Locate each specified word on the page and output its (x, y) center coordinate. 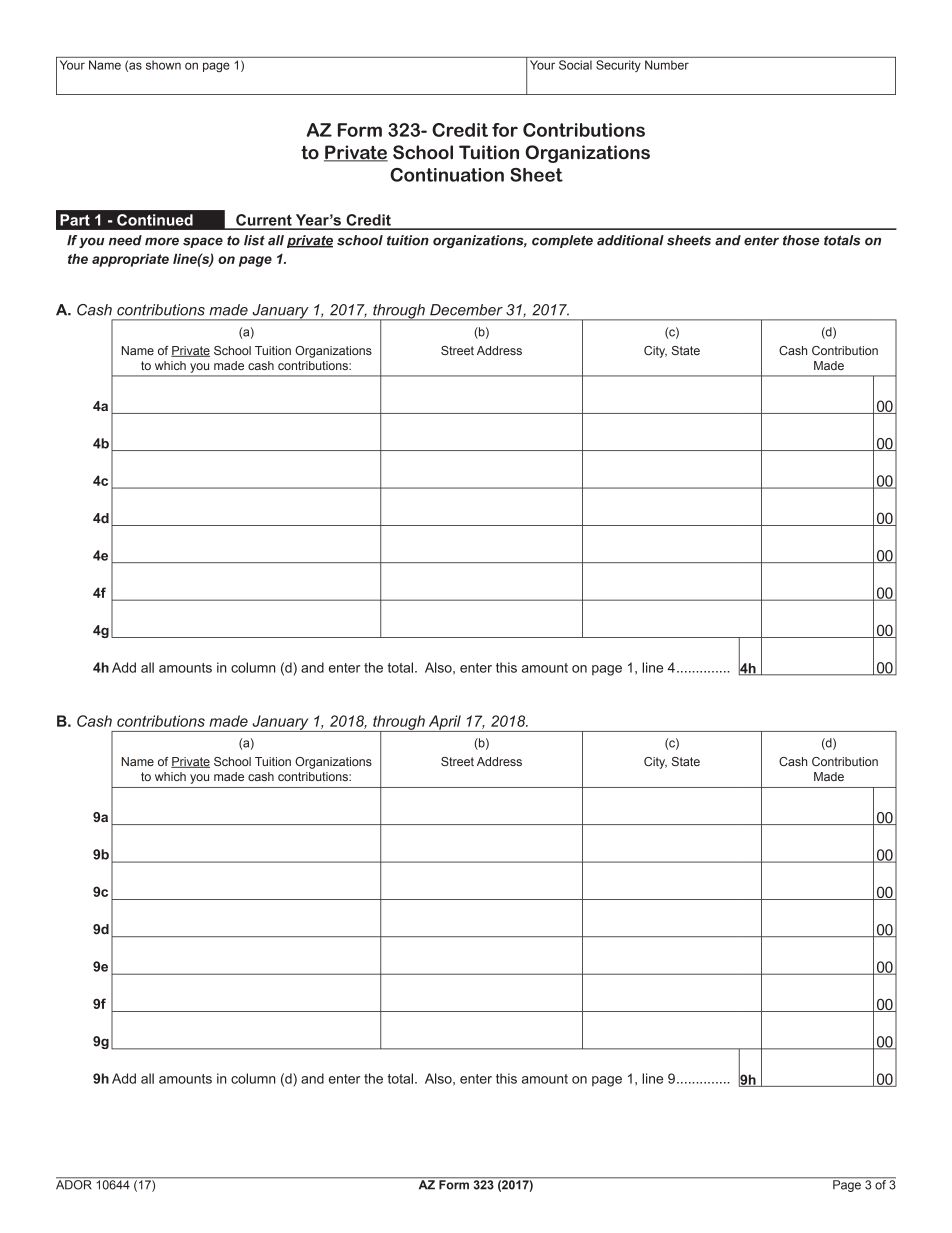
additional (630, 240)
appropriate (130, 260)
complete (562, 241)
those (801, 240)
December (466, 310)
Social (575, 65)
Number (667, 65)
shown (163, 65)
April (444, 723)
